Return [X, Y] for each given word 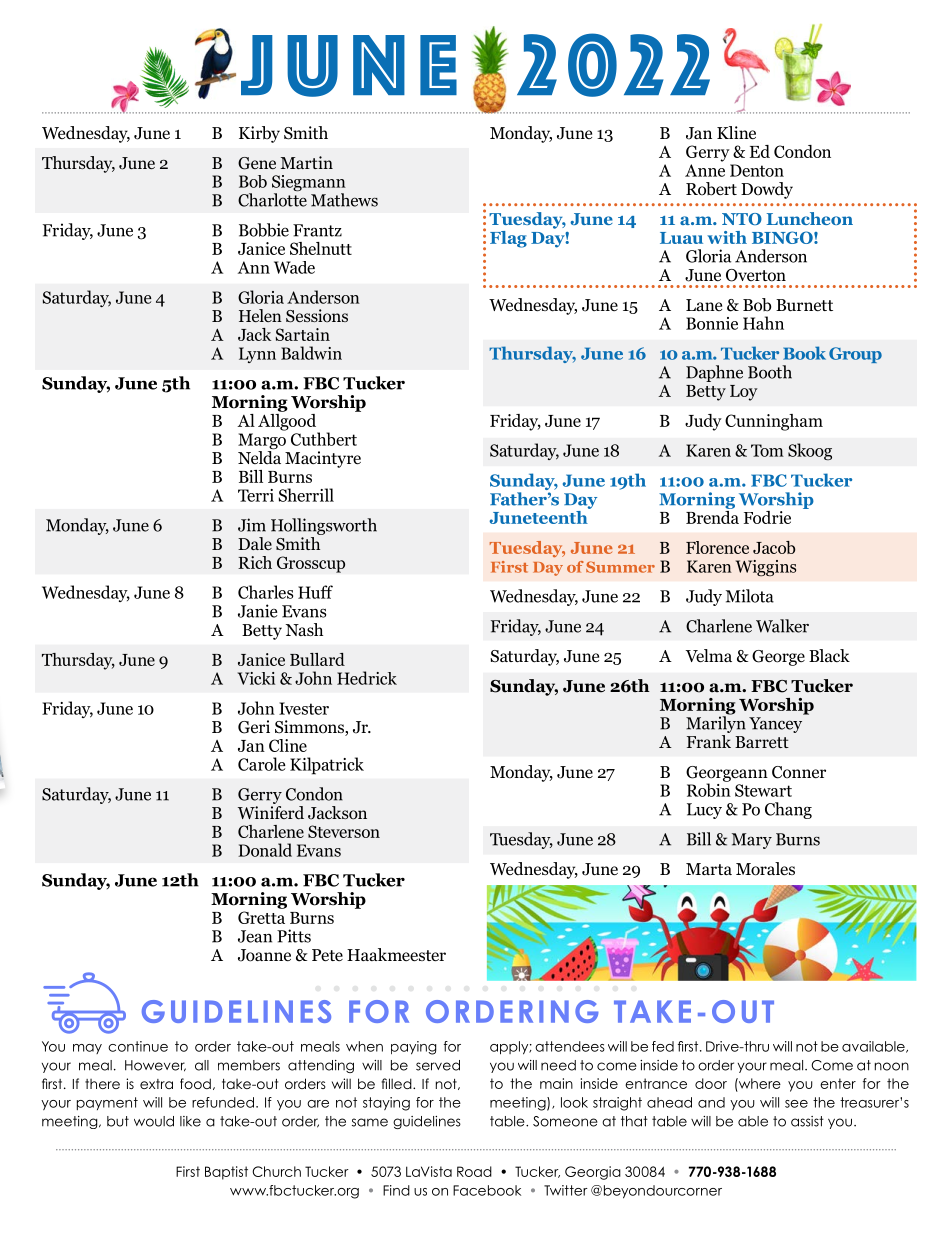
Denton [757, 170]
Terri [256, 495]
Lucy [704, 811]
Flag [508, 239]
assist [807, 1121]
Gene [257, 163]
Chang [788, 810]
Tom [767, 450]
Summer [620, 567]
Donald [265, 850]
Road [474, 1171]
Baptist [226, 1173]
